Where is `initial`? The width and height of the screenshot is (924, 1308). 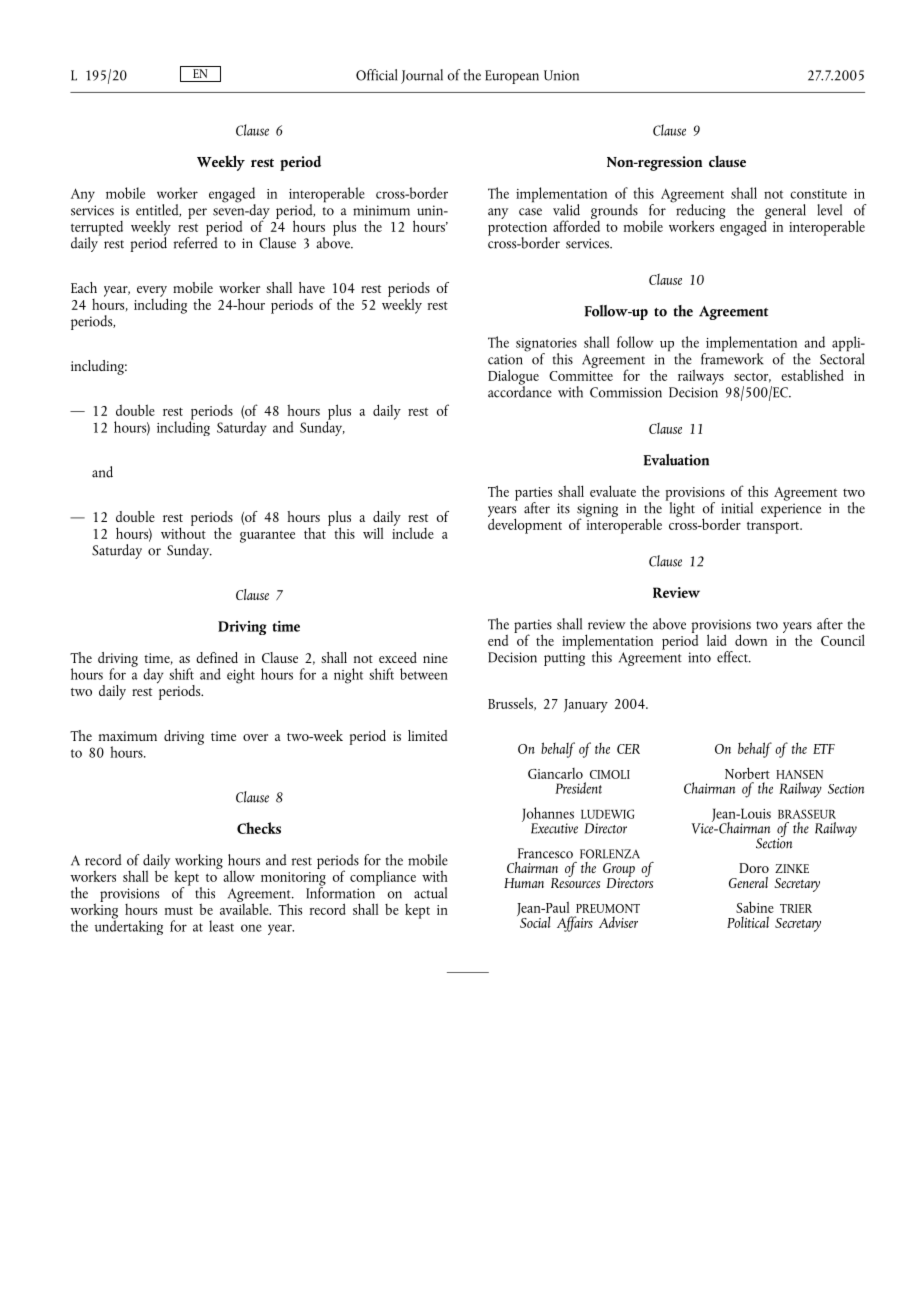
initial is located at coordinates (737, 508).
